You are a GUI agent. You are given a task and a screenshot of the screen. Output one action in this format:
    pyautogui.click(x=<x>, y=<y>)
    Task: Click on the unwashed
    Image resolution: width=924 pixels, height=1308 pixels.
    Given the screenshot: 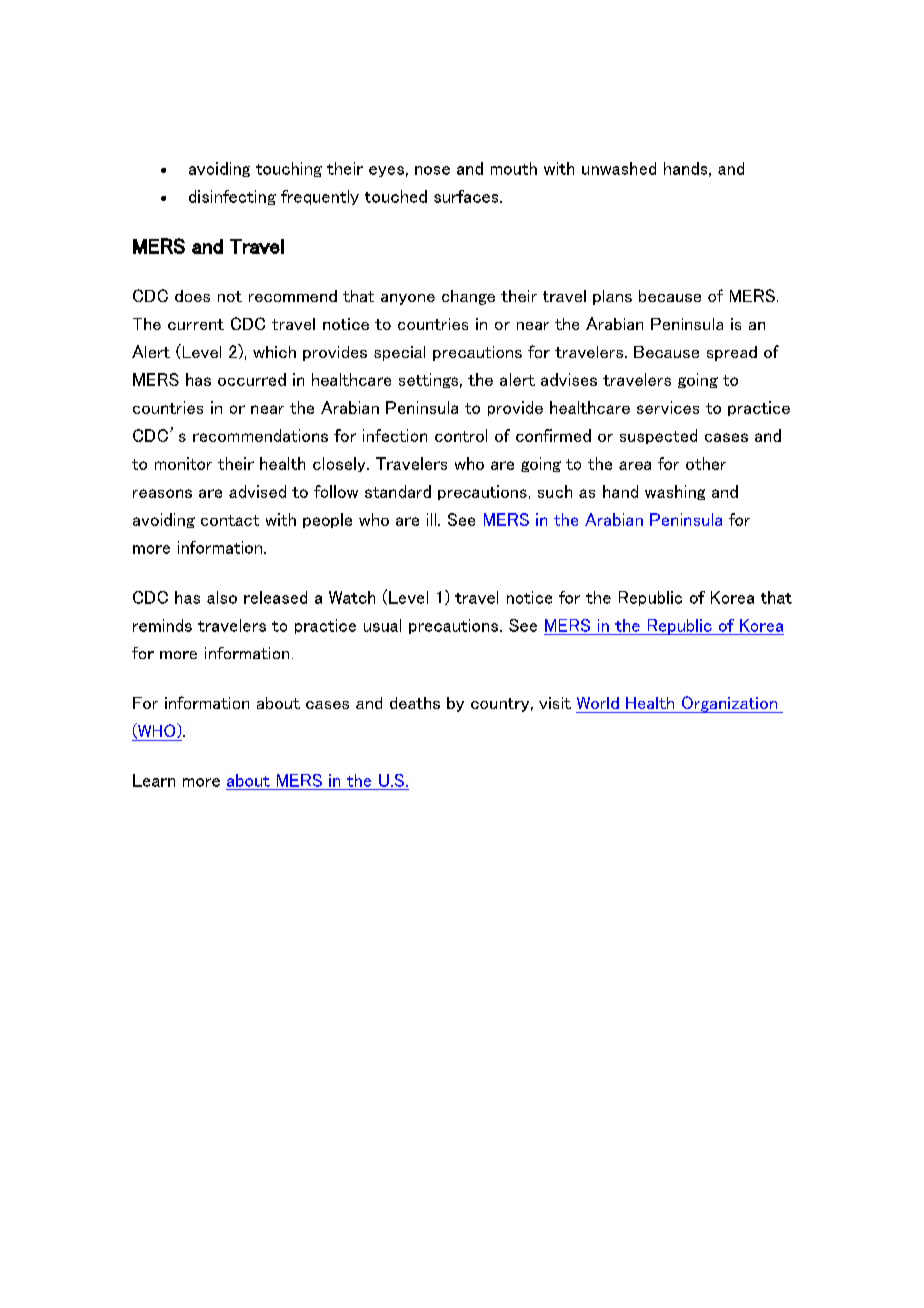 What is the action you would take?
    pyautogui.click(x=619, y=168)
